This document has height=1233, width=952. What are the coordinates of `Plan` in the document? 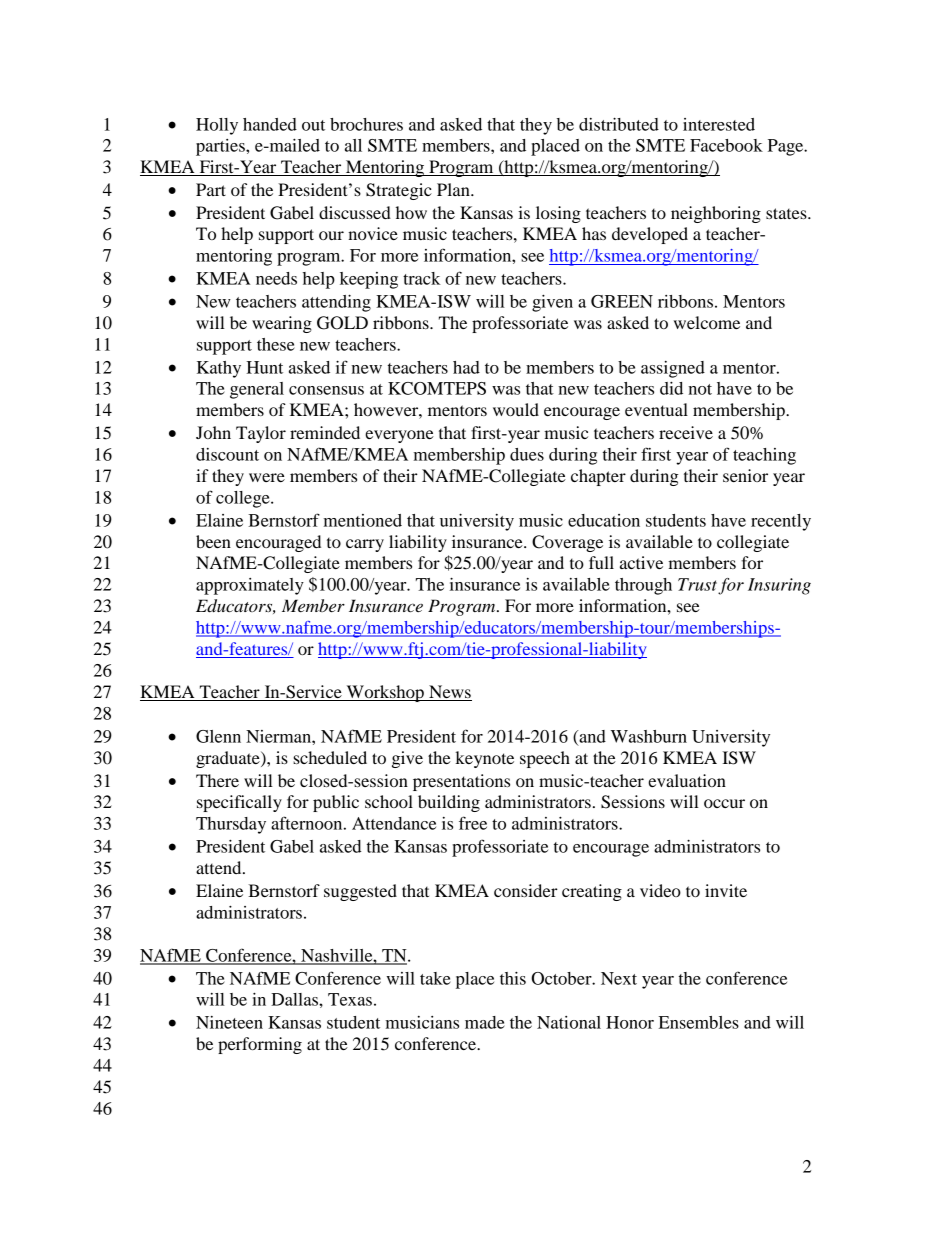 It's located at (454, 189).
